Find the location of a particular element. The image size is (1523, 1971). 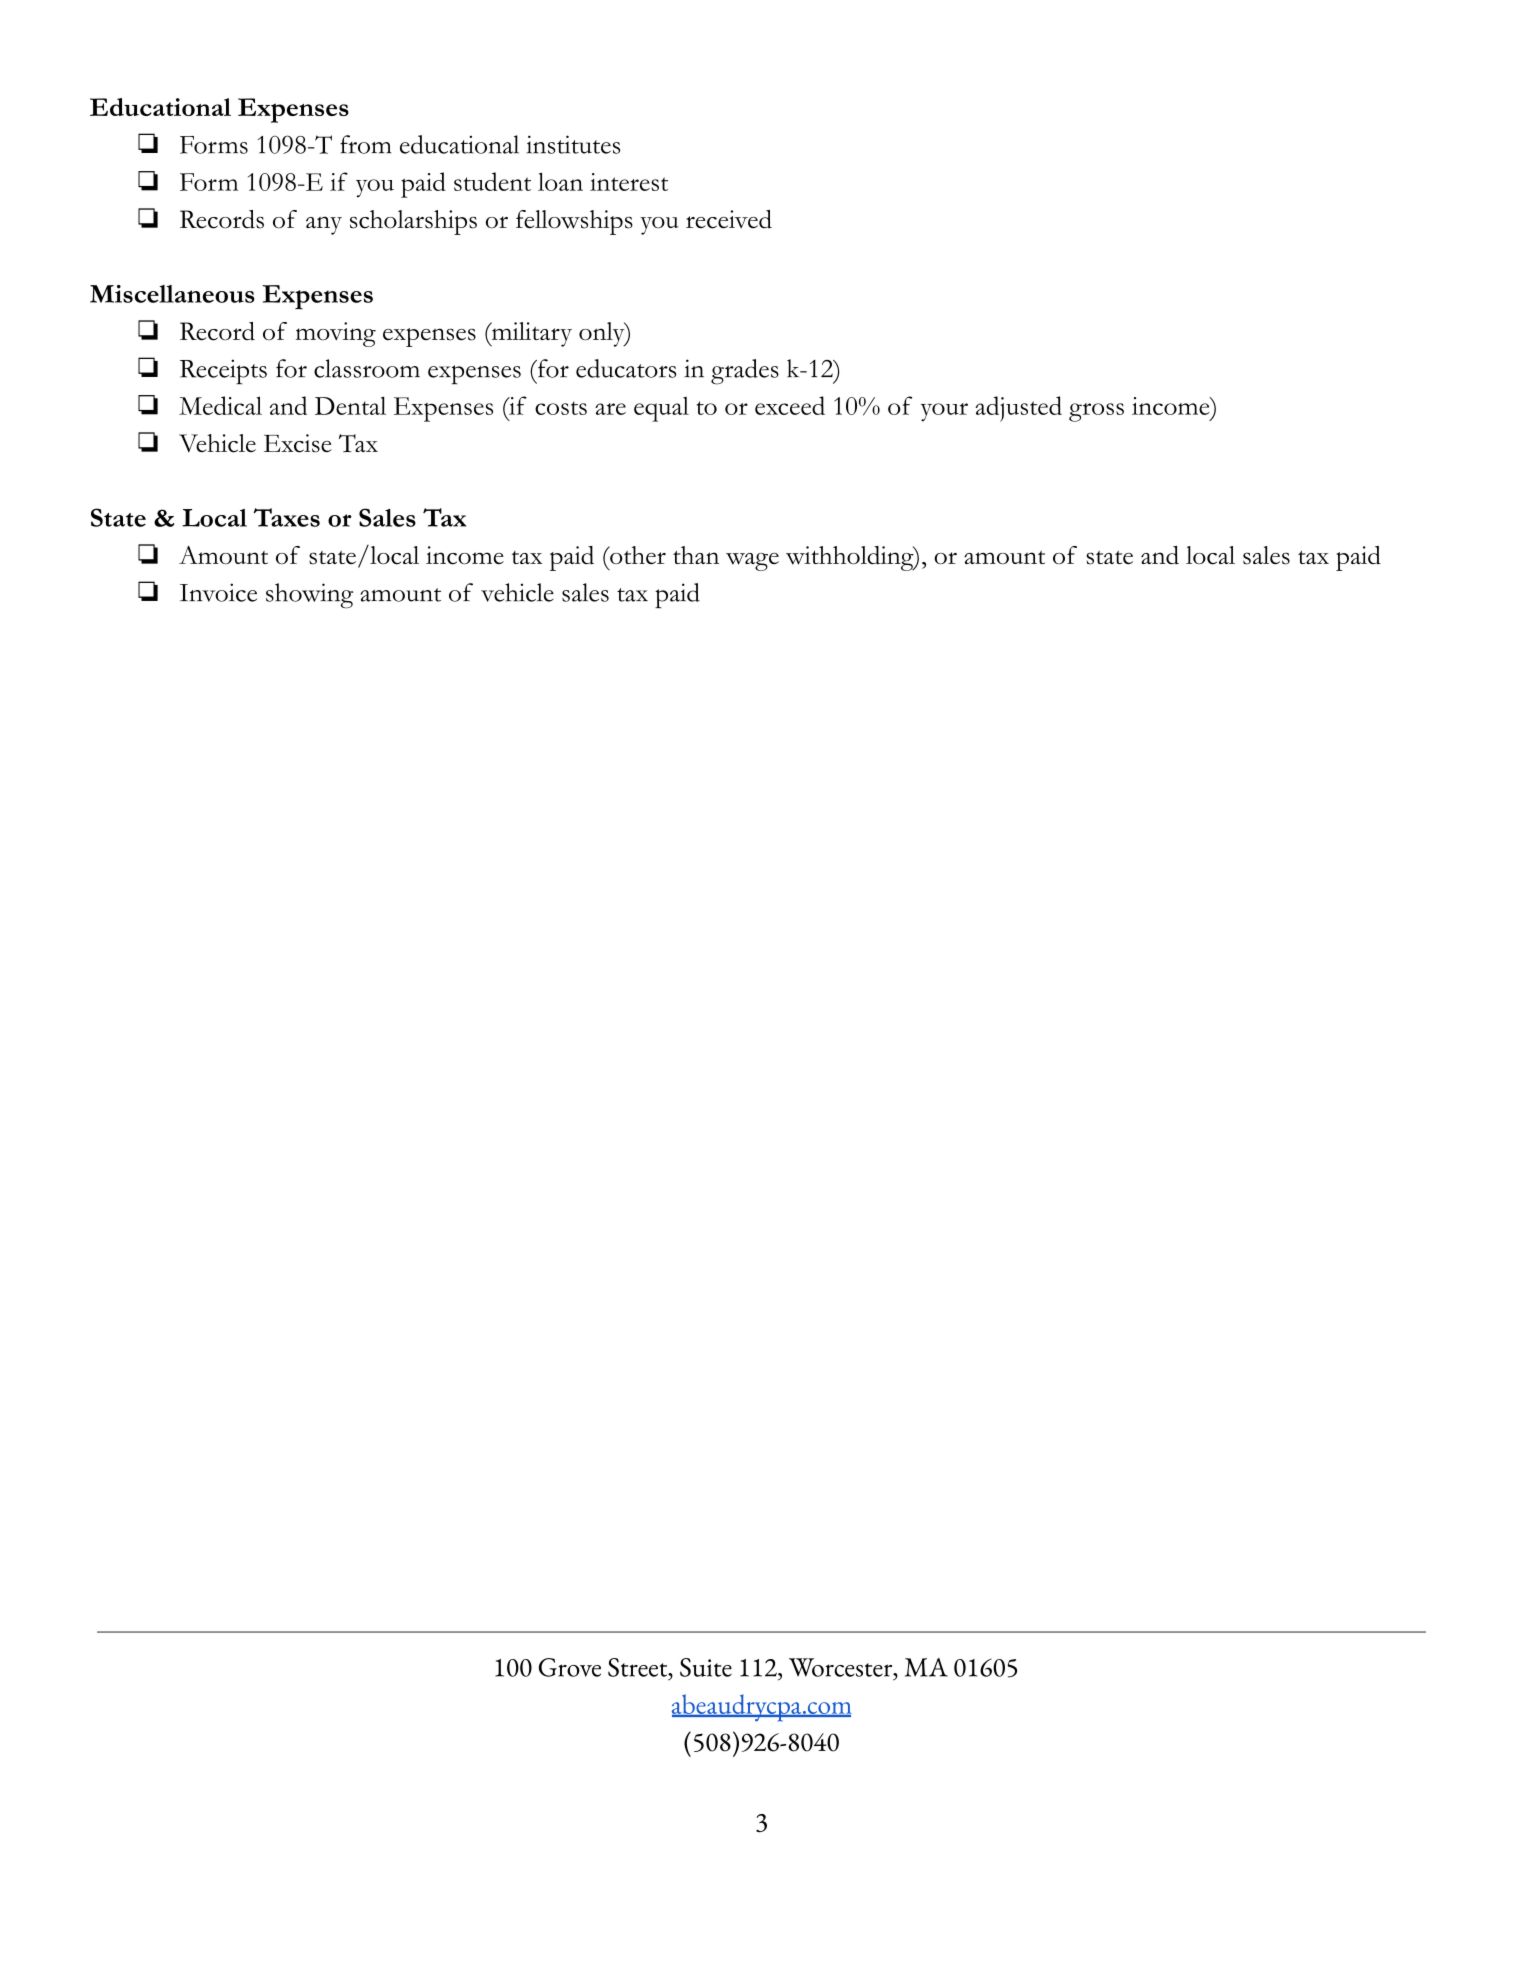

Suite is located at coordinates (706, 1667).
